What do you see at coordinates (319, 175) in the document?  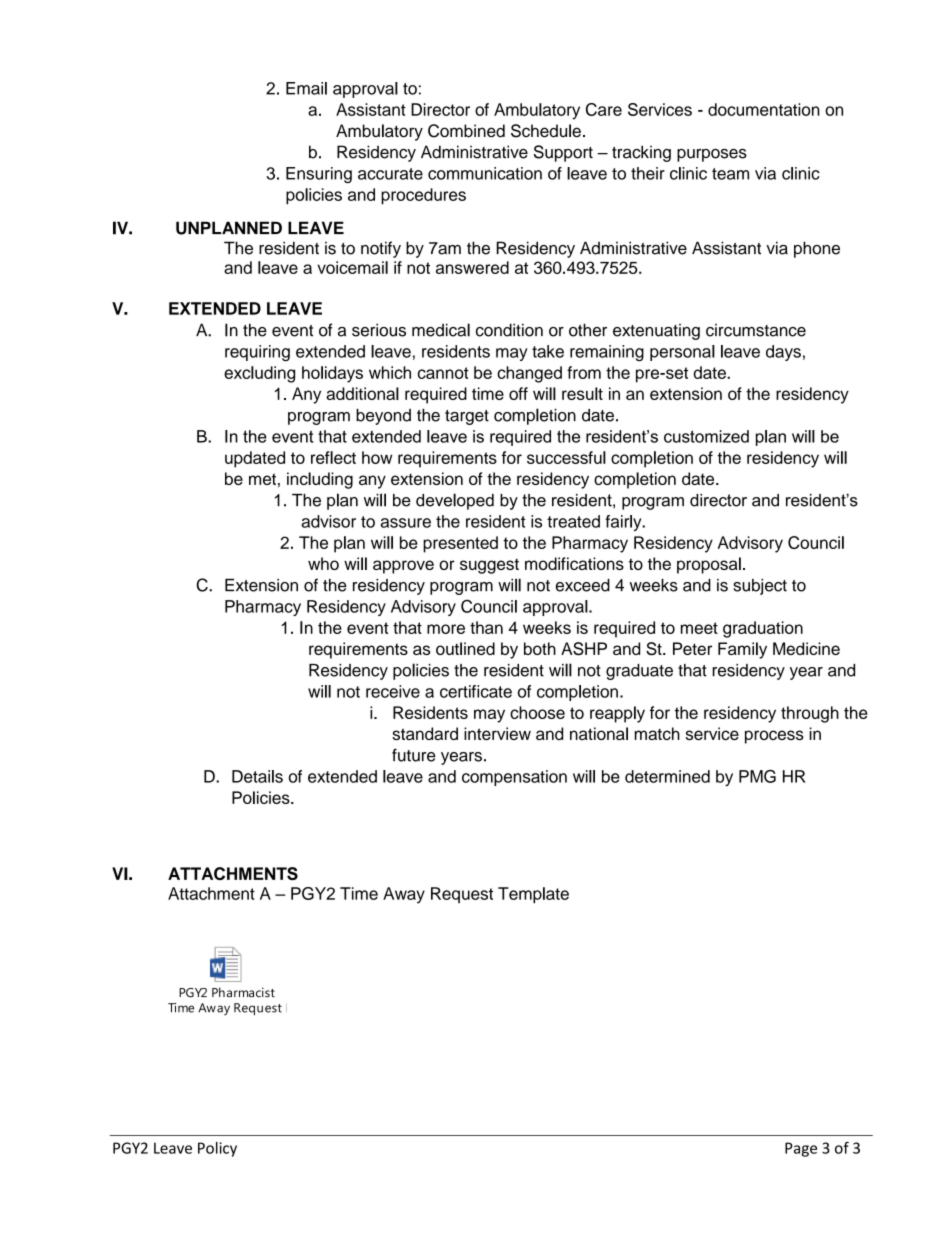 I see `Ensuring` at bounding box center [319, 175].
